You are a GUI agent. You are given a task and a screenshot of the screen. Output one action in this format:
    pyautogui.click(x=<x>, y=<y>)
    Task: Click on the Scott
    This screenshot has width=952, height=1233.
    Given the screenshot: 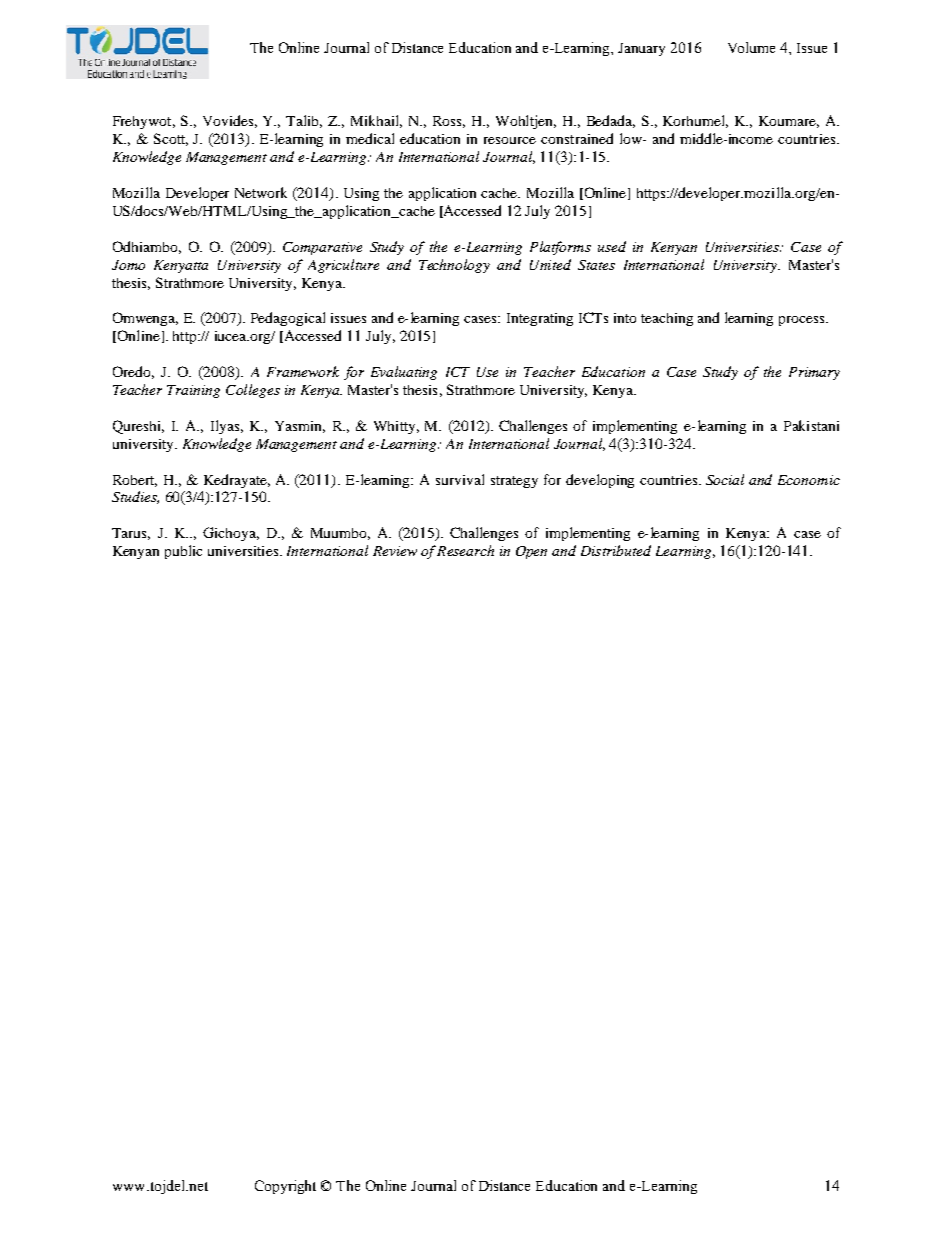 What is the action you would take?
    pyautogui.click(x=171, y=139)
